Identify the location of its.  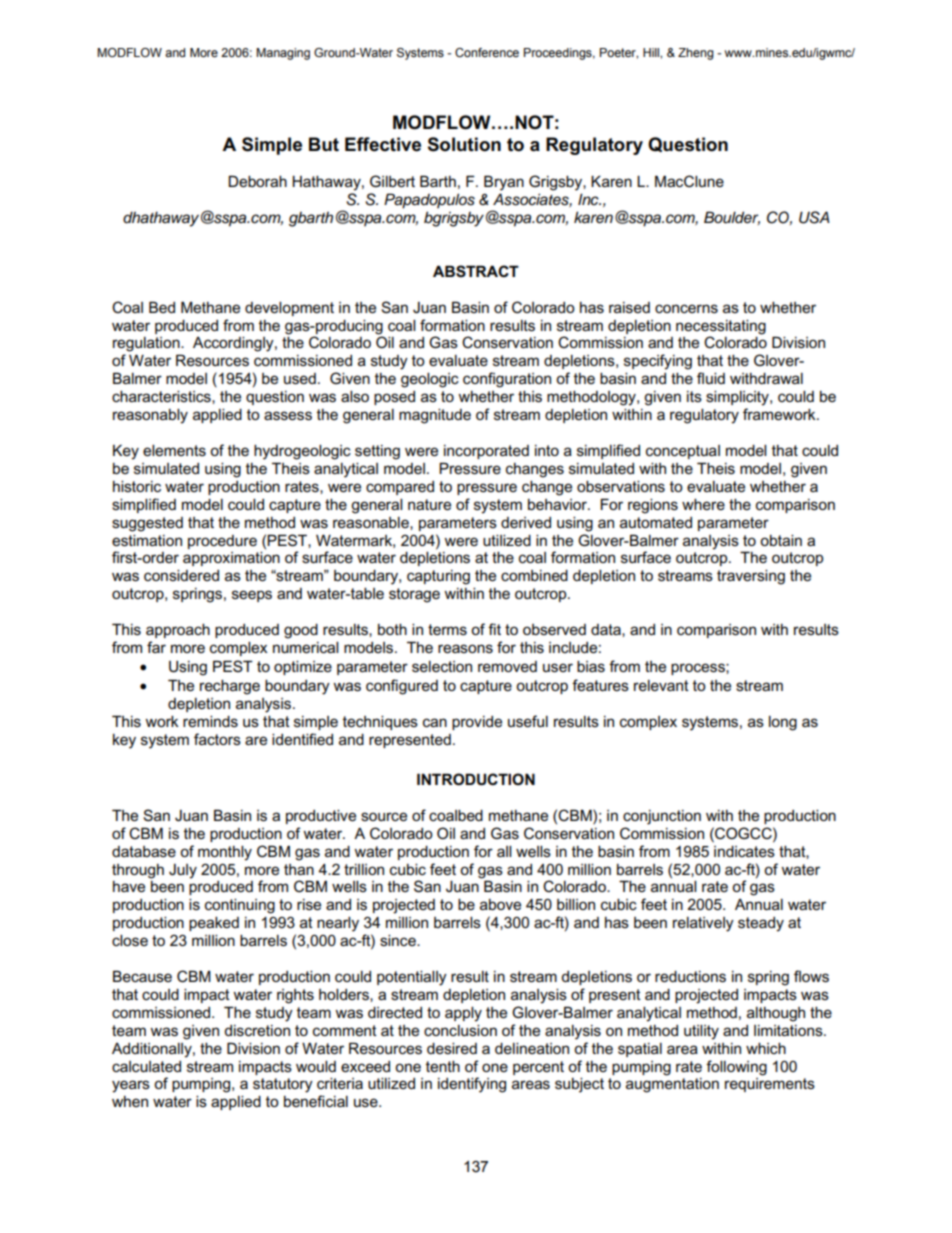
(694, 396).
